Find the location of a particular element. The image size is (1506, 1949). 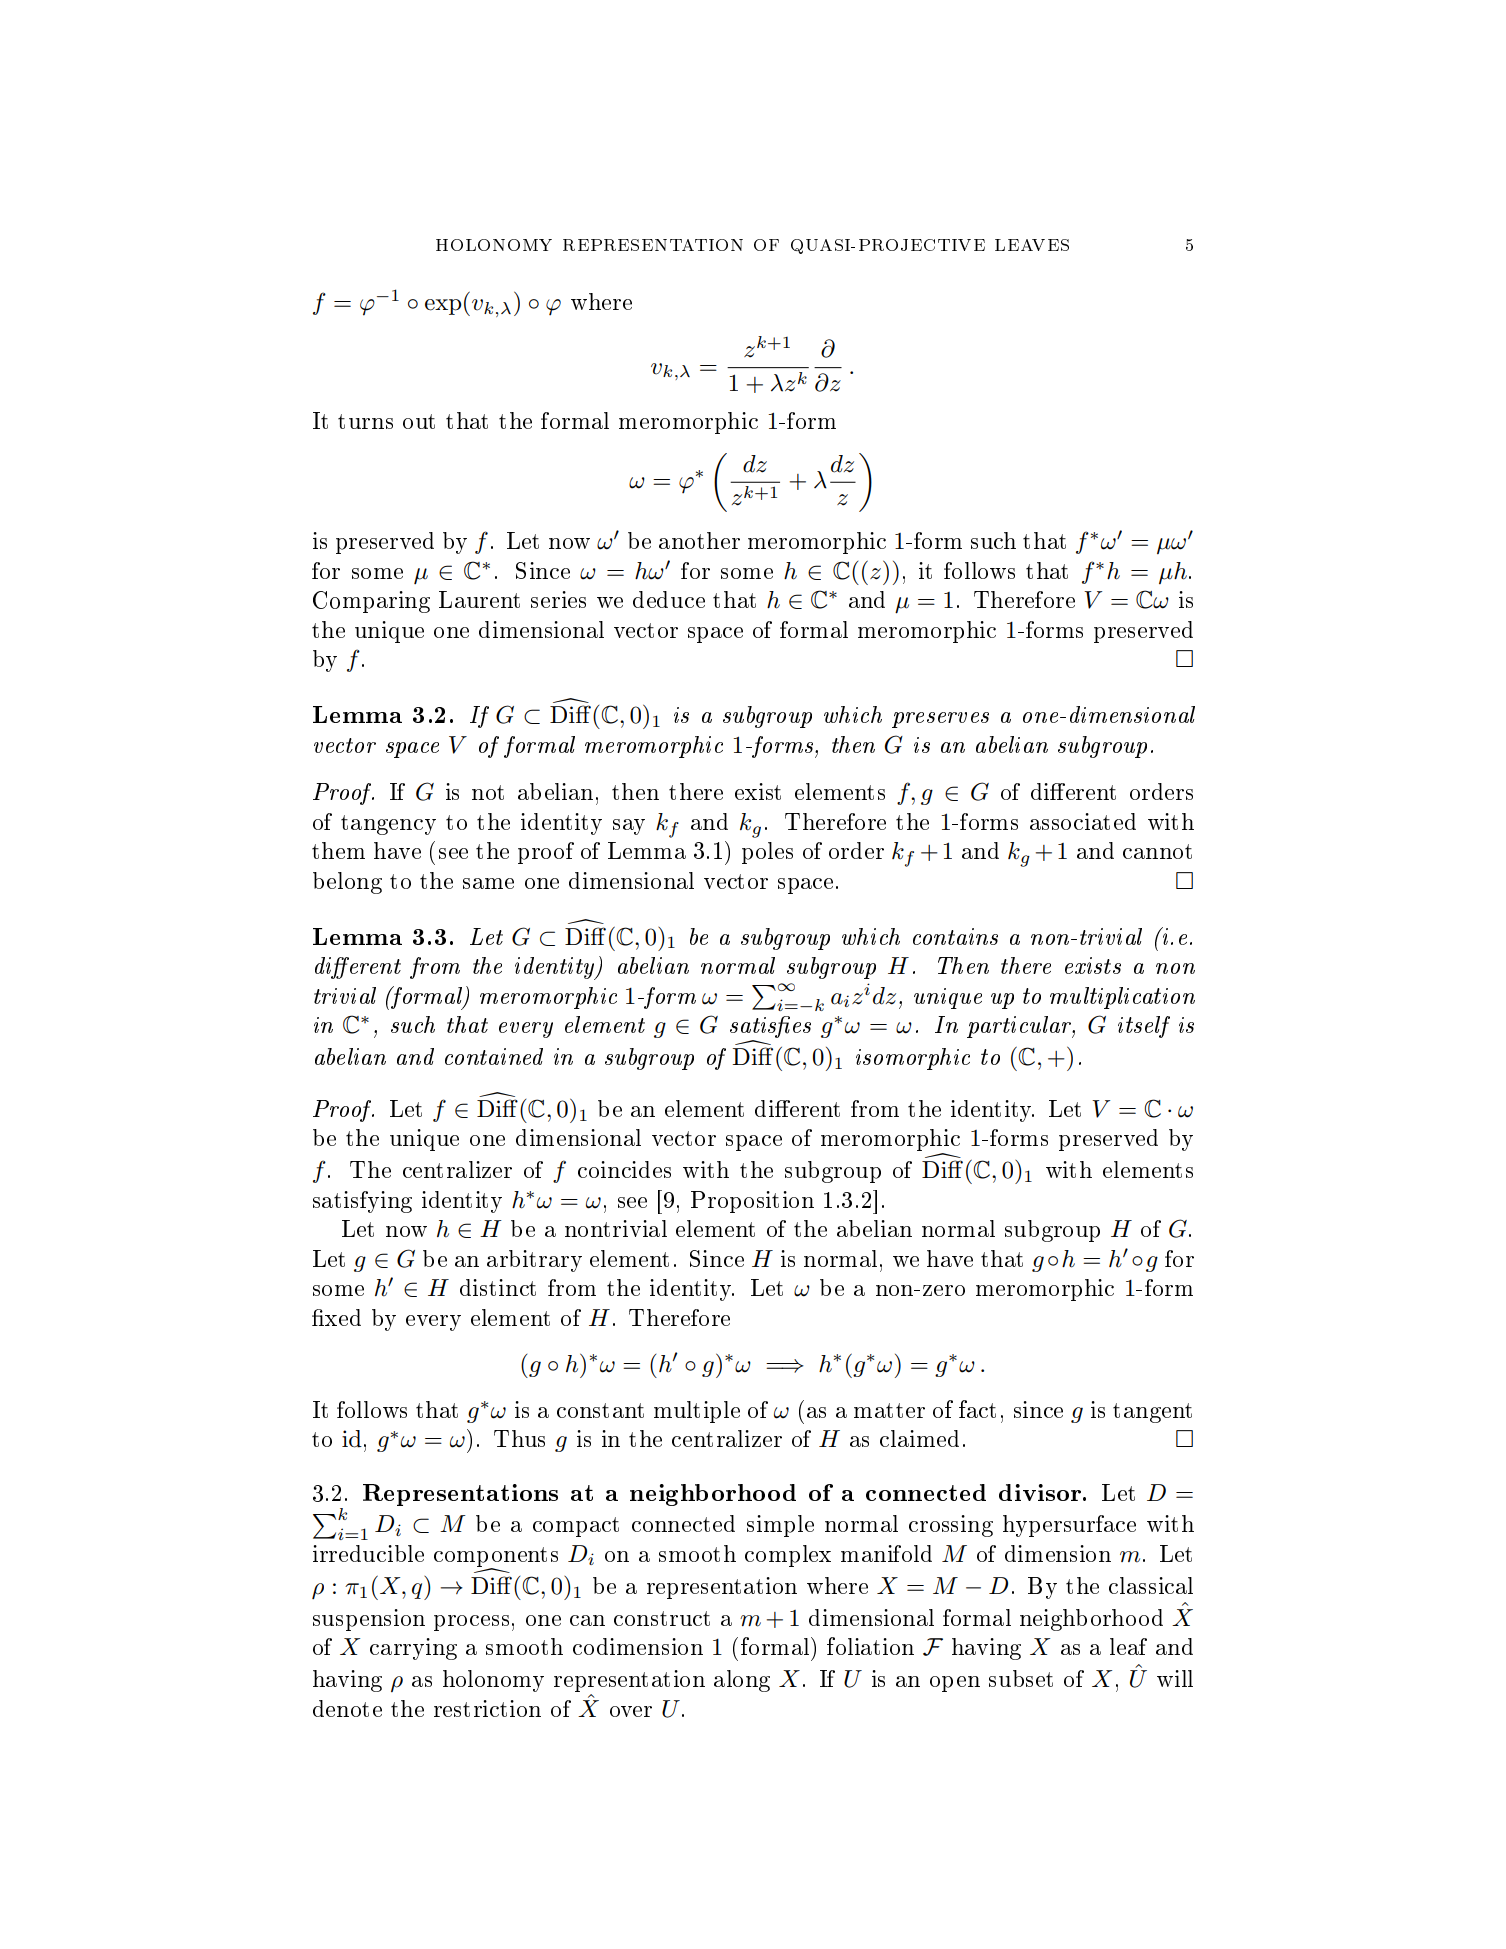

contained is located at coordinates (494, 1056).
